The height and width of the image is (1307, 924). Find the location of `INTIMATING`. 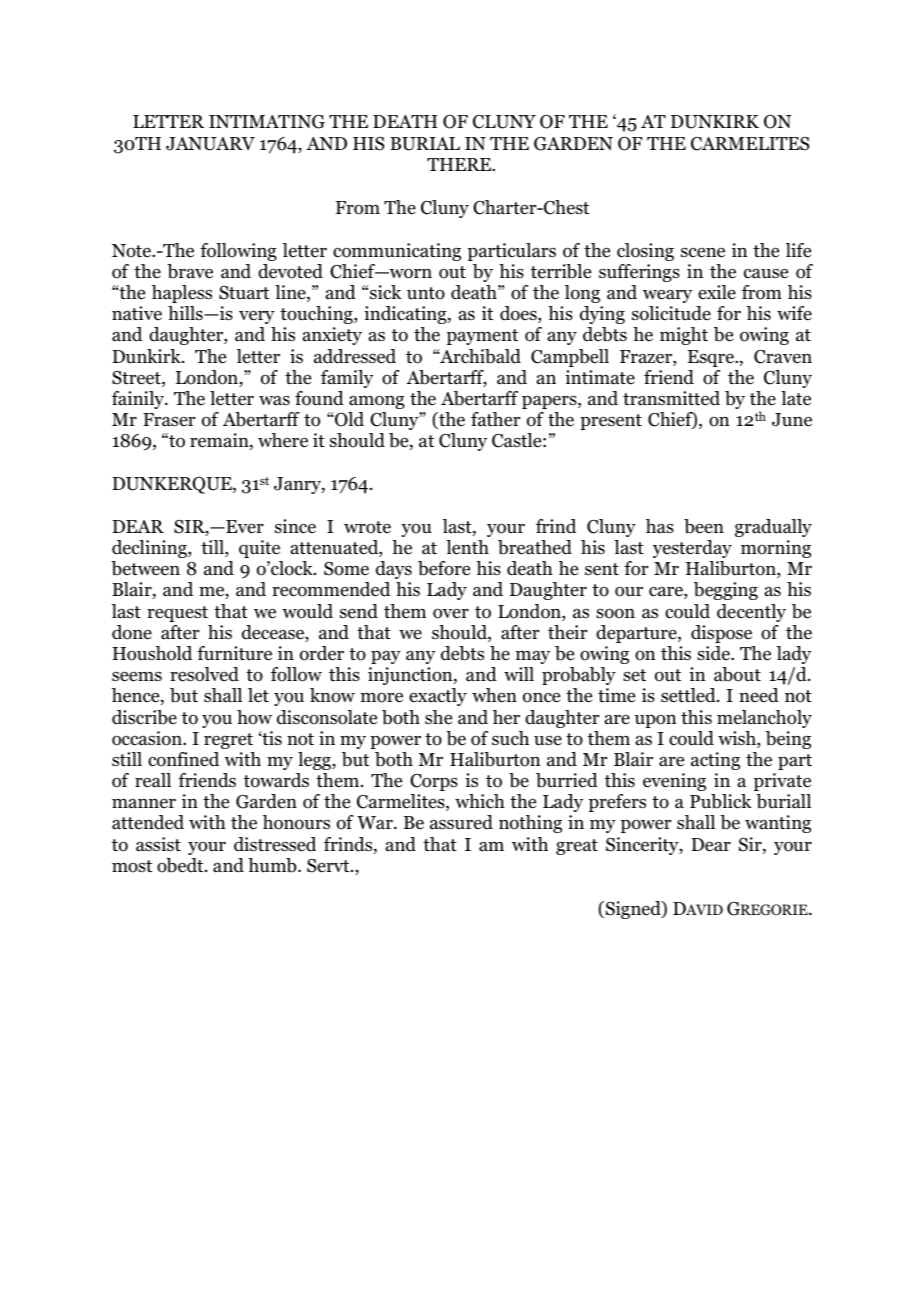

INTIMATING is located at coordinates (267, 122).
